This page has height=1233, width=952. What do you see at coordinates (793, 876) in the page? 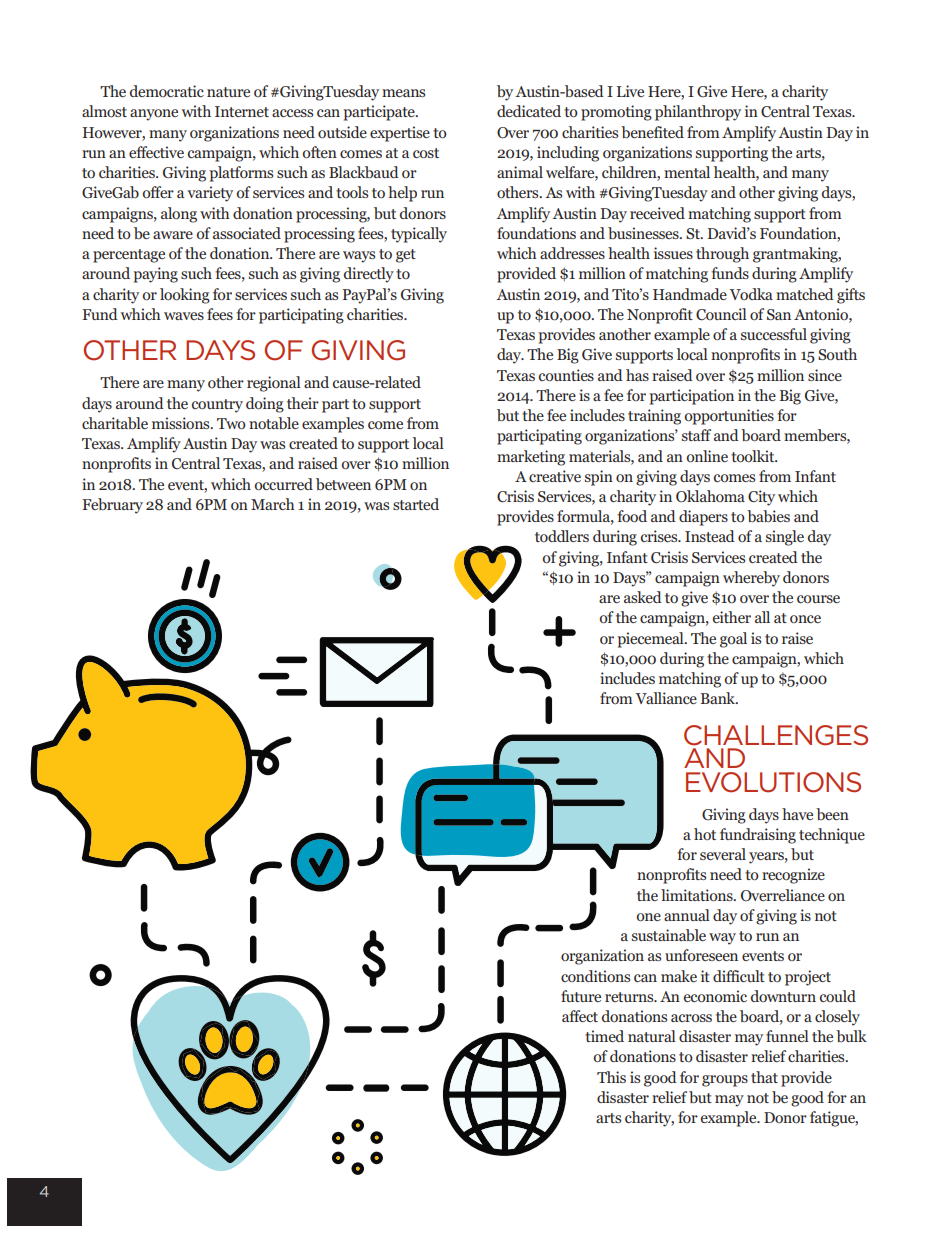
I see `recognize` at bounding box center [793, 876].
